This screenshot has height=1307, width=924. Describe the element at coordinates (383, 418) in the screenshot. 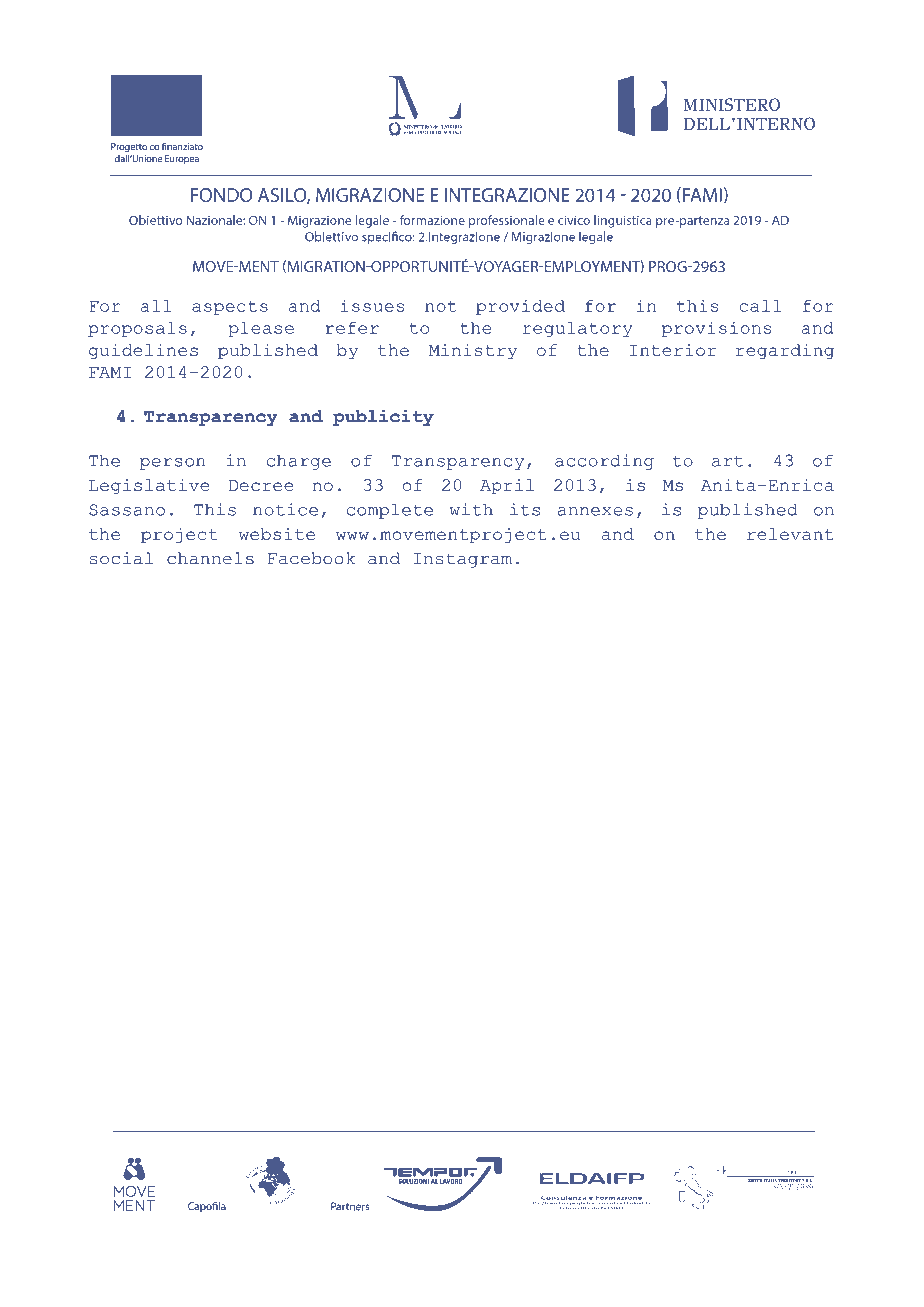

I see `publicity` at that location.
